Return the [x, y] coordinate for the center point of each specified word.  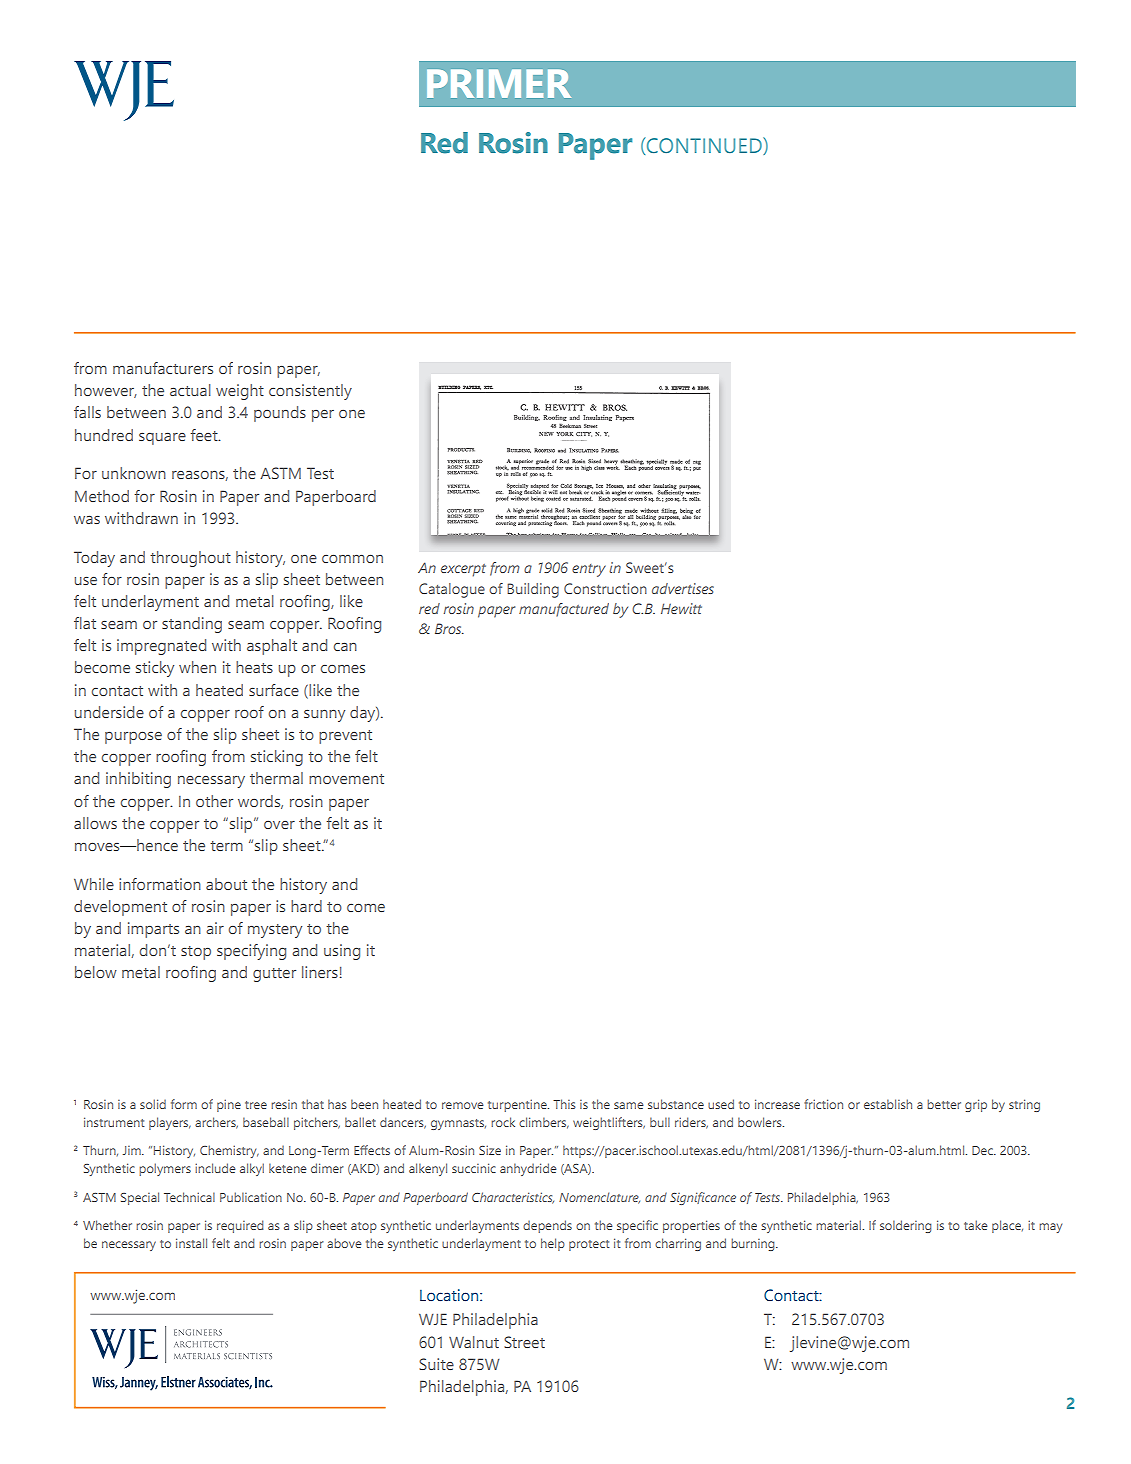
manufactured [564, 610]
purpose [133, 738]
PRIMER [499, 83]
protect [589, 1245]
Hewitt [681, 608]
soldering [905, 1226]
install [191, 1243]
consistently [310, 392]
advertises [683, 588]
